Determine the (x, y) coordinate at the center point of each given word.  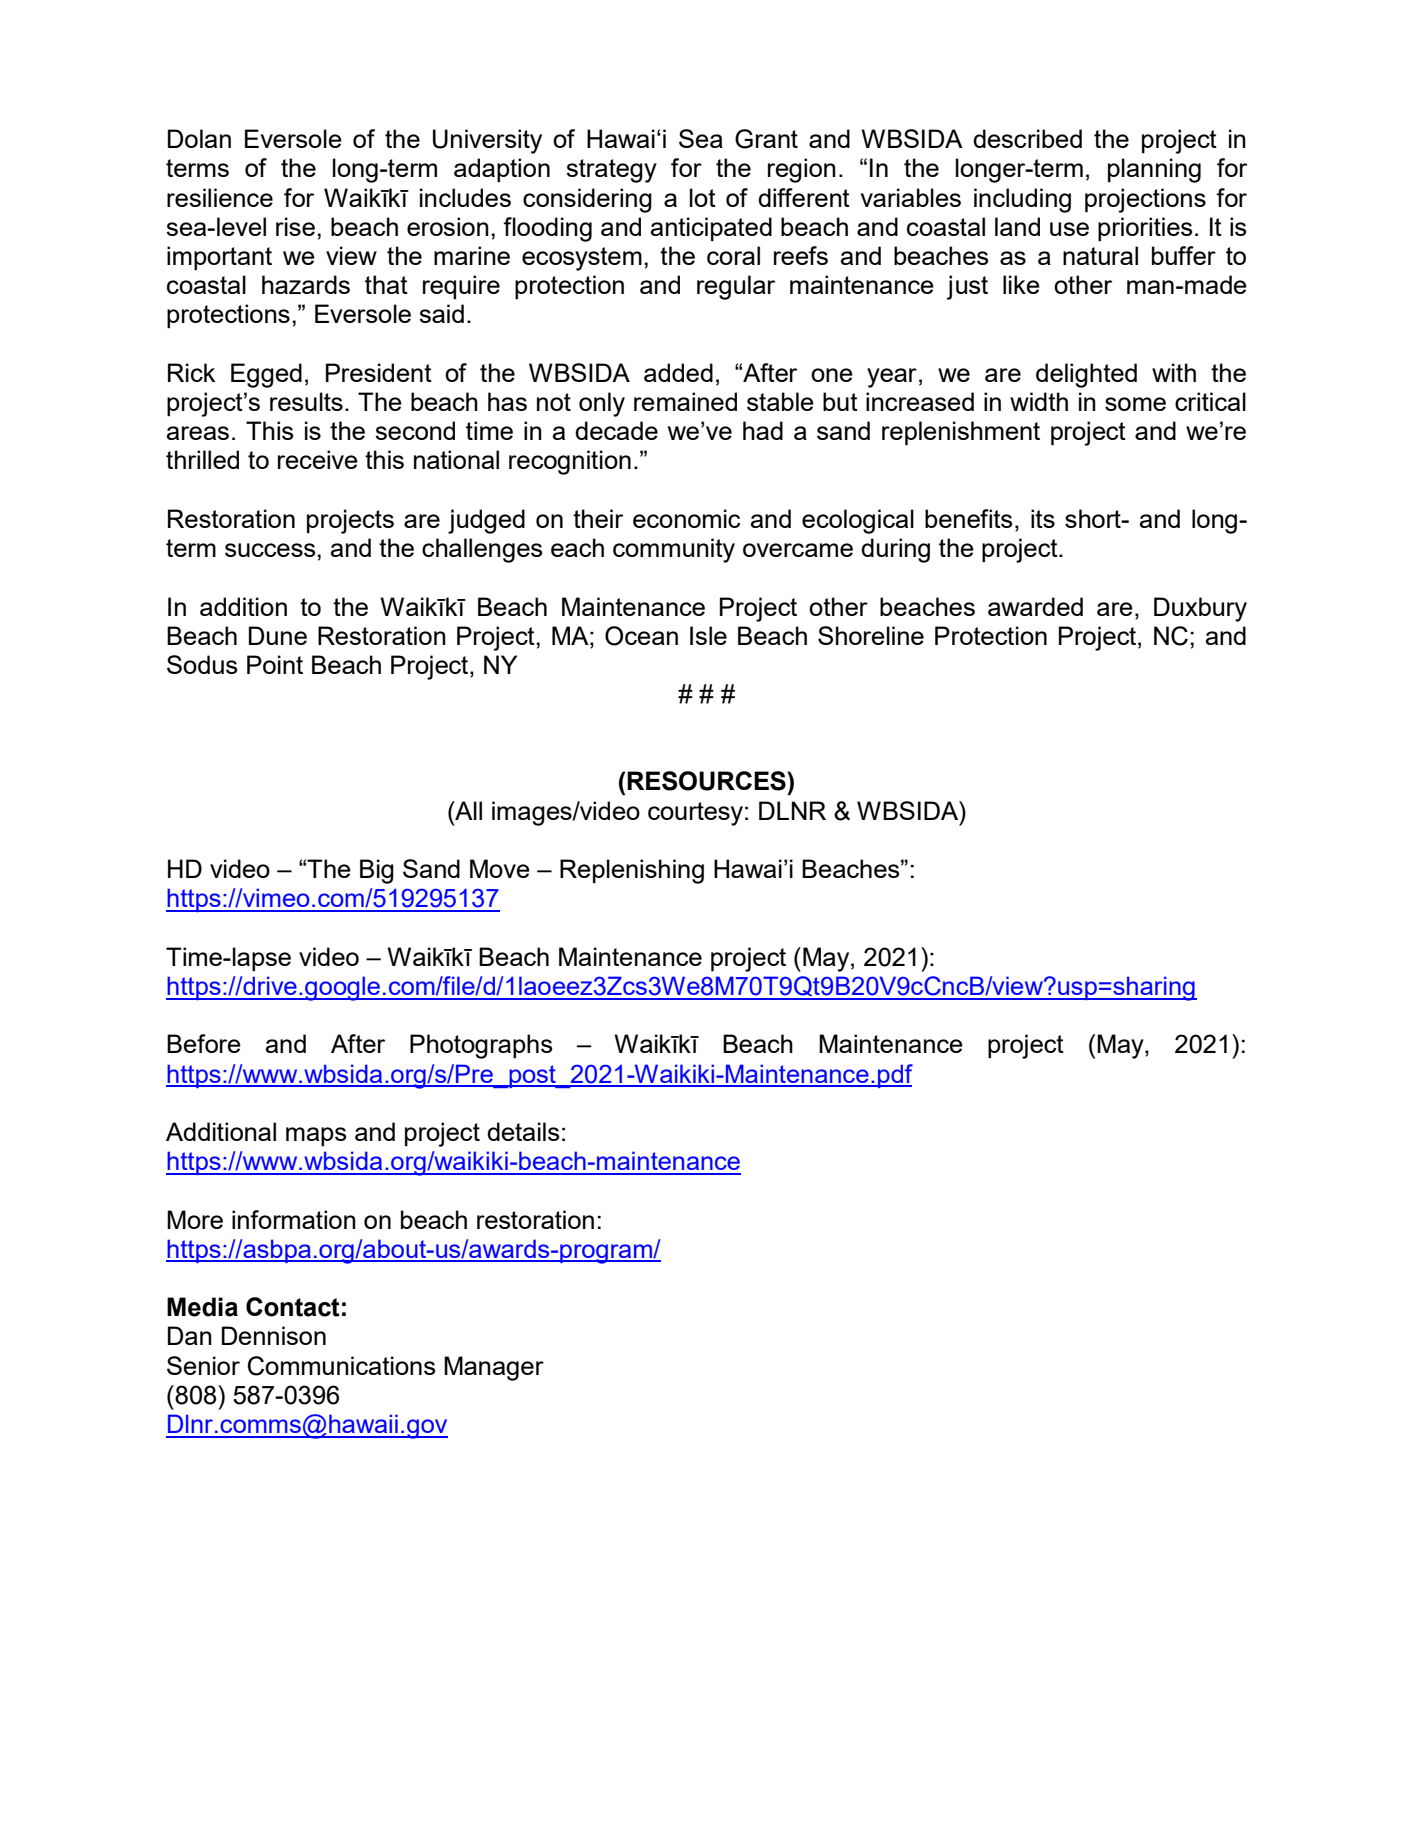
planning (1154, 170)
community (674, 550)
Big (377, 871)
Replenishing (632, 871)
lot (703, 197)
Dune (278, 635)
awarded (1035, 606)
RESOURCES (707, 781)
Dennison (274, 1335)
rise (295, 226)
